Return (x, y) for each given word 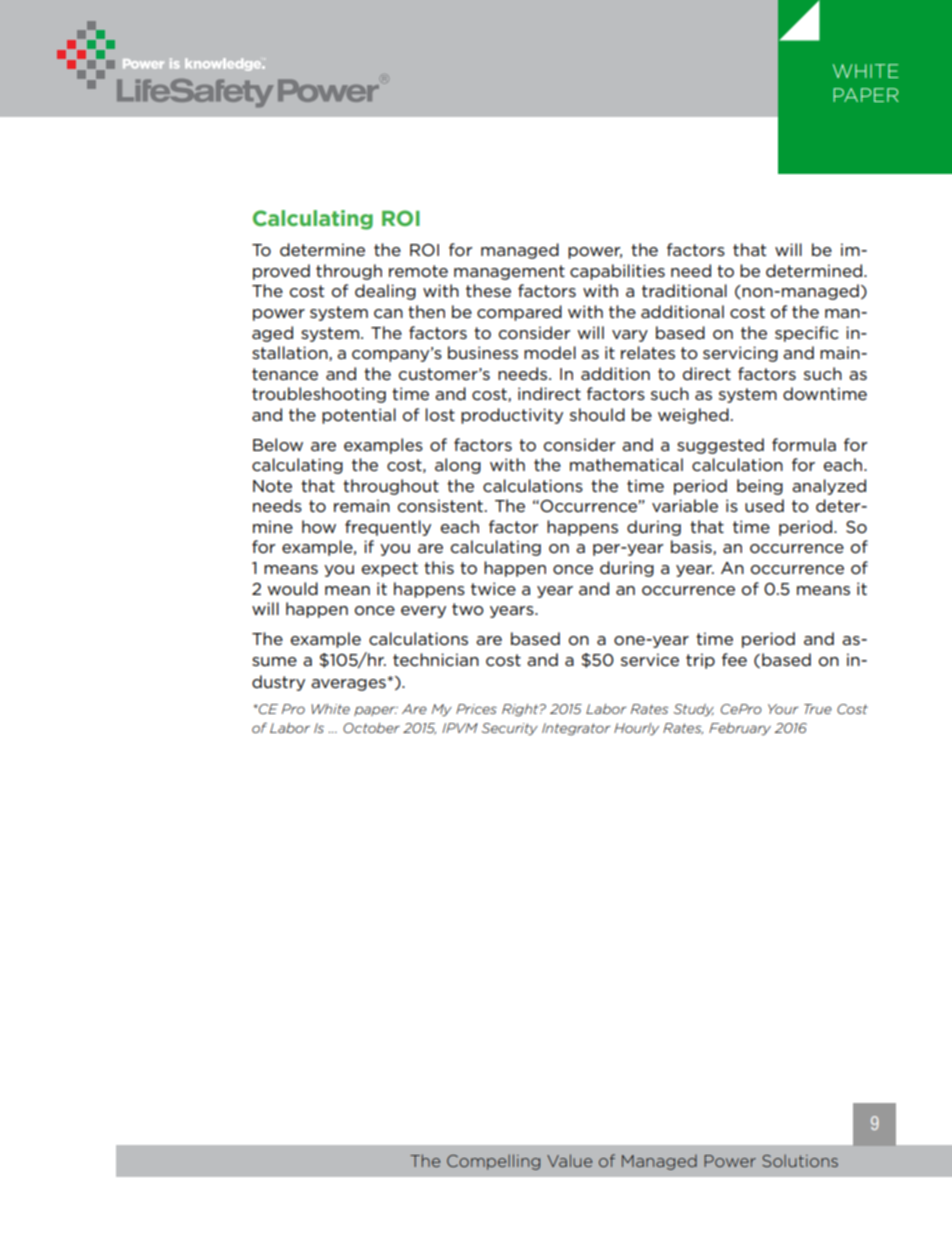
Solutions (800, 1160)
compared (519, 313)
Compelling (493, 1162)
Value (569, 1160)
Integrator (576, 729)
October (371, 728)
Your (783, 709)
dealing (385, 292)
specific (807, 334)
